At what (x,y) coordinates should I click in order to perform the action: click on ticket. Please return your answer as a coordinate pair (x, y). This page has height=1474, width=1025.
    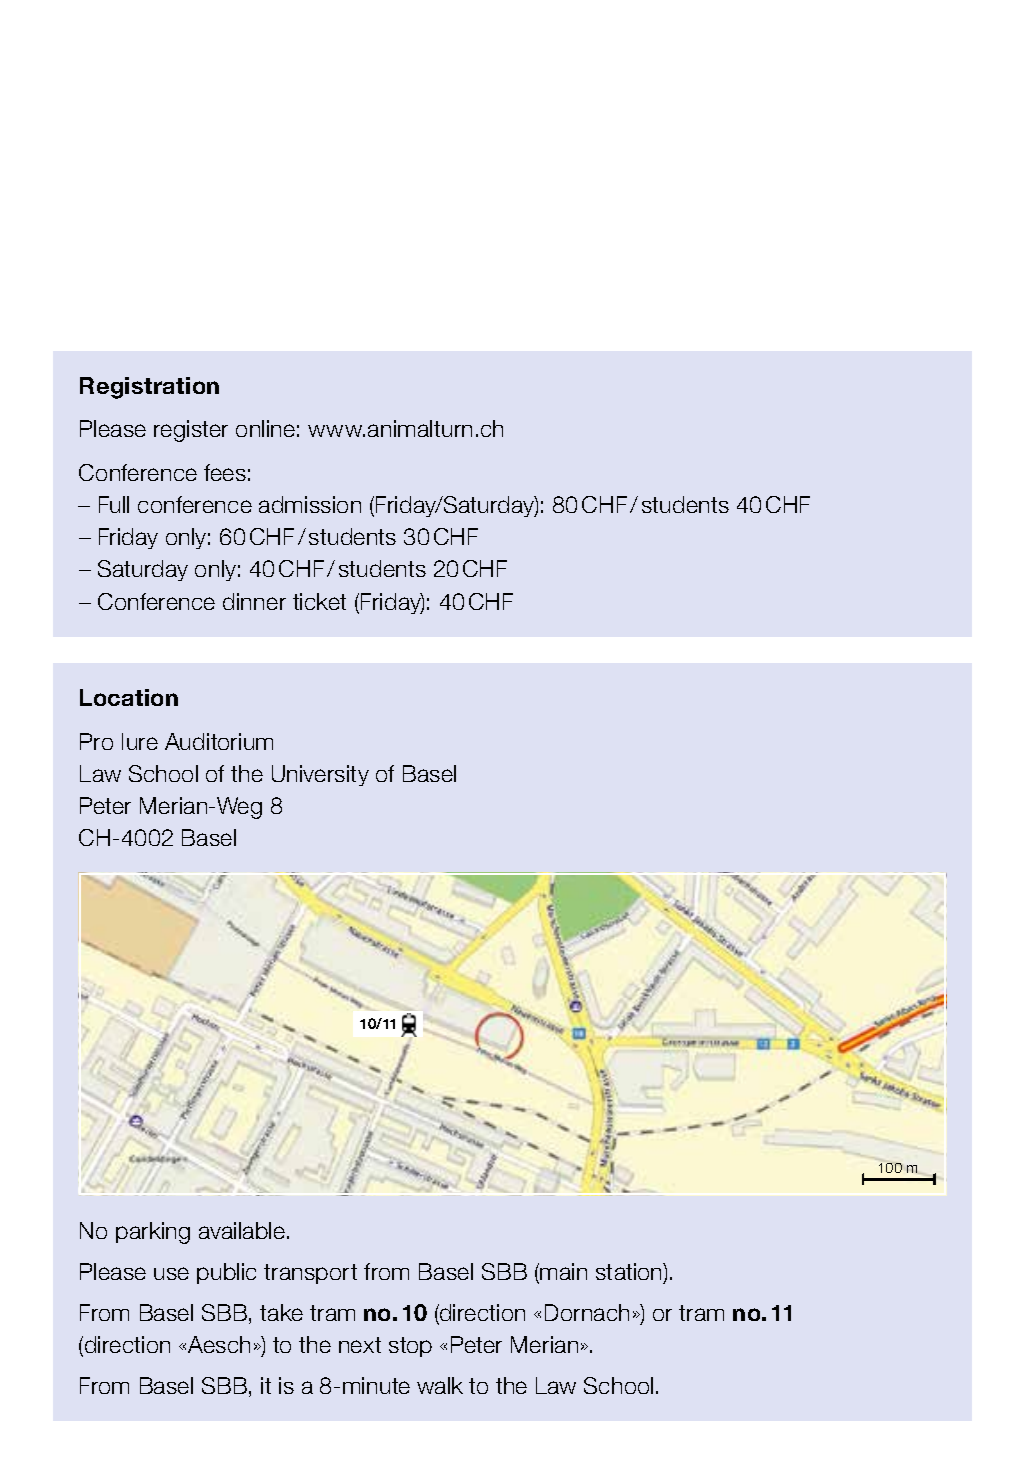
    Looking at the image, I should click on (319, 601).
